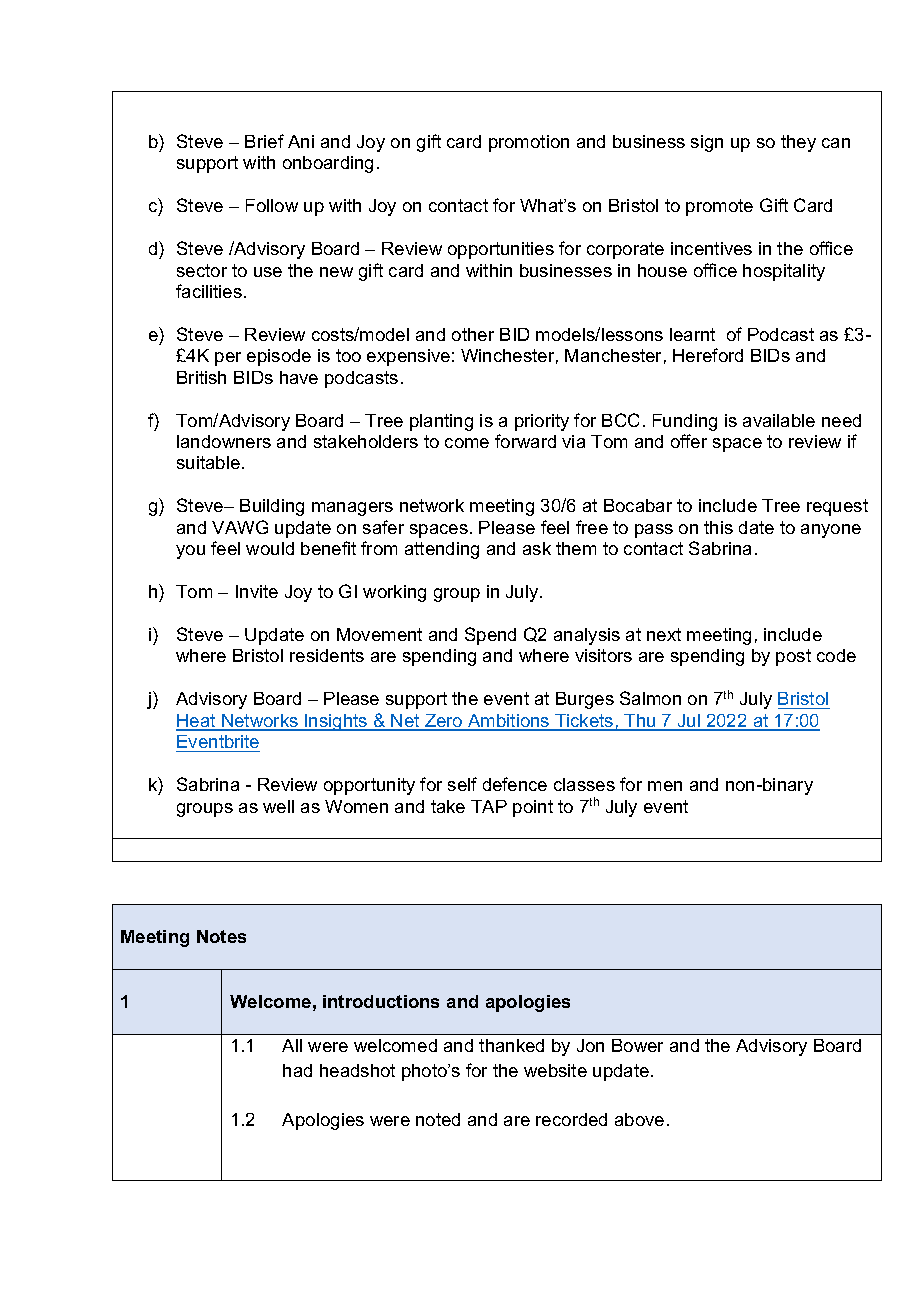 The height and width of the screenshot is (1308, 924). Describe the element at coordinates (264, 141) in the screenshot. I see `Brief` at that location.
